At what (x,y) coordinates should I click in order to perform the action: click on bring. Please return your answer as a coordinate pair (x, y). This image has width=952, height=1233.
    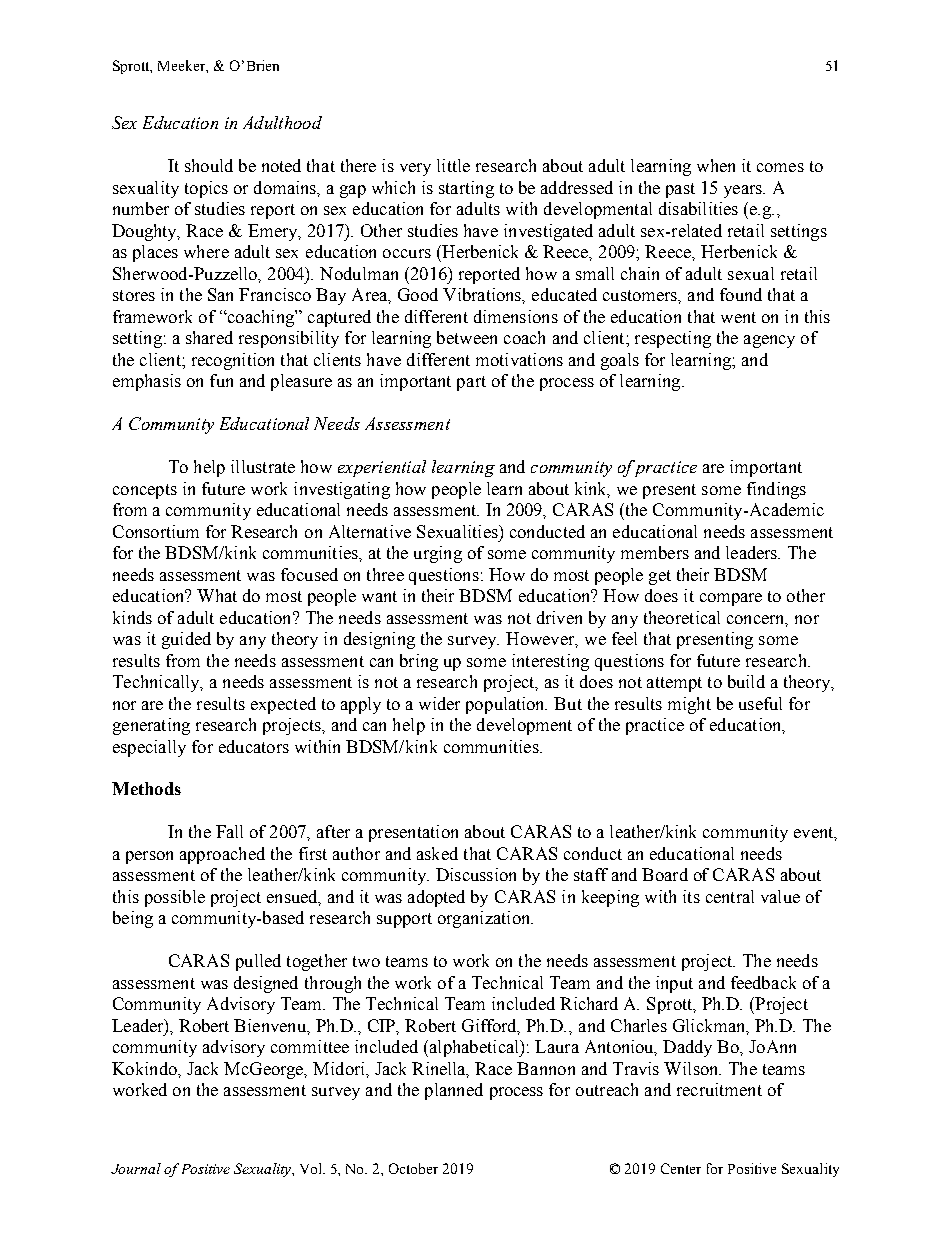
    Looking at the image, I should click on (419, 662).
